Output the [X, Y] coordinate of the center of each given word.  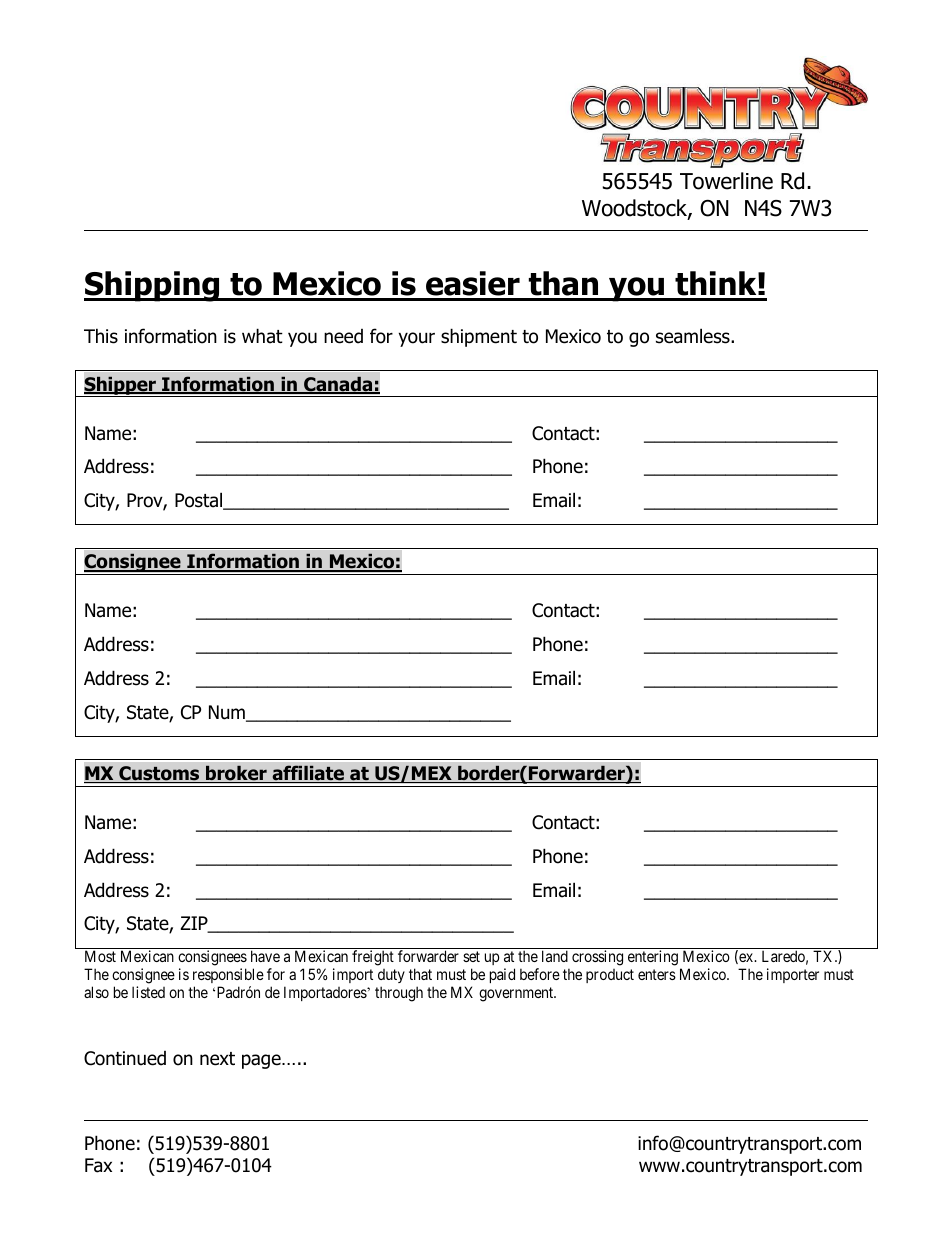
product [610, 976]
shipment [479, 337]
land [555, 956]
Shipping [153, 286]
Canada [338, 385]
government [517, 994]
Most [100, 956]
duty [391, 976]
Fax [98, 1165]
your [417, 339]
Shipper [120, 386]
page [262, 1061]
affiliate [308, 774]
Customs [159, 774]
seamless [694, 336]
